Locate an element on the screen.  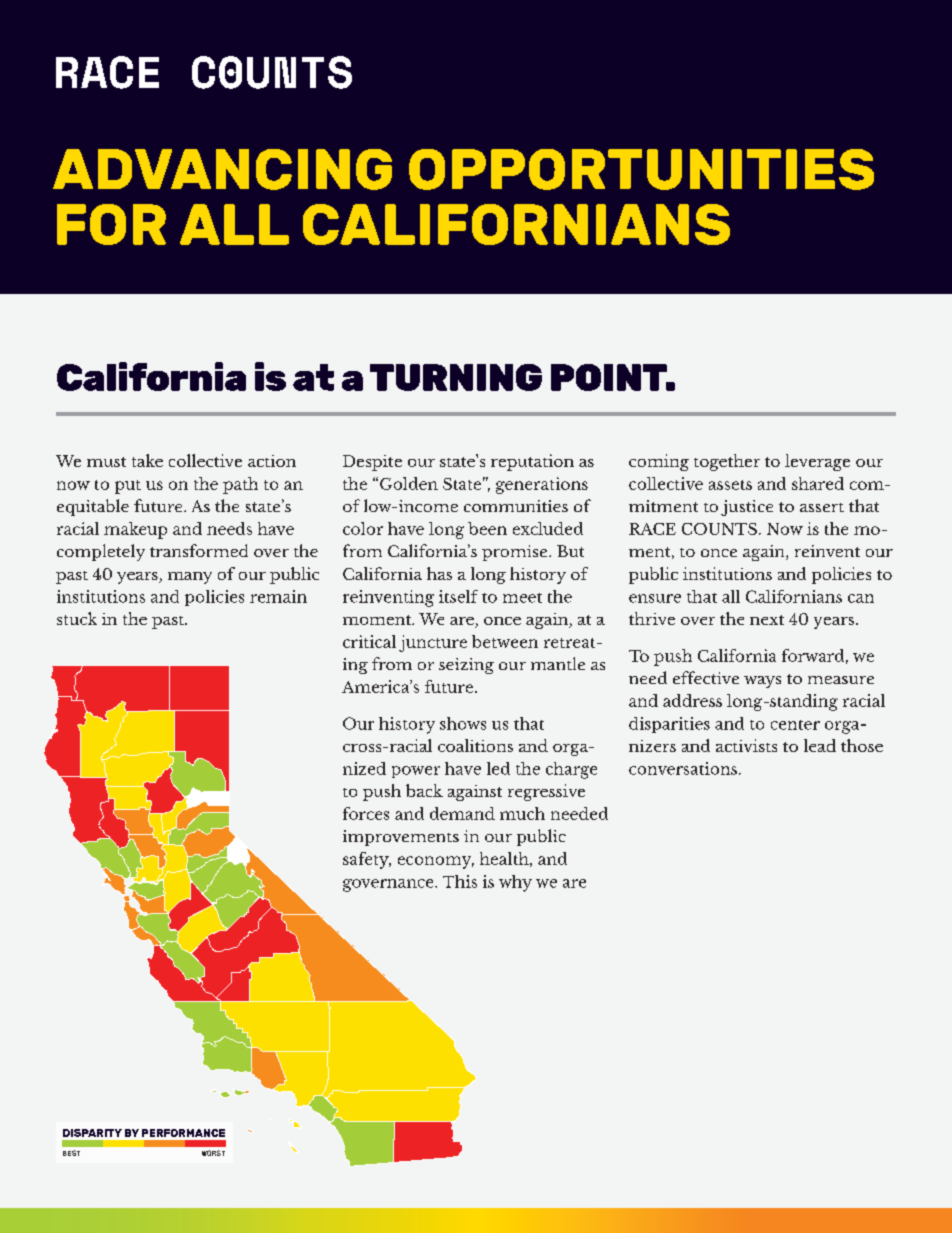
why is located at coordinates (515, 883).
